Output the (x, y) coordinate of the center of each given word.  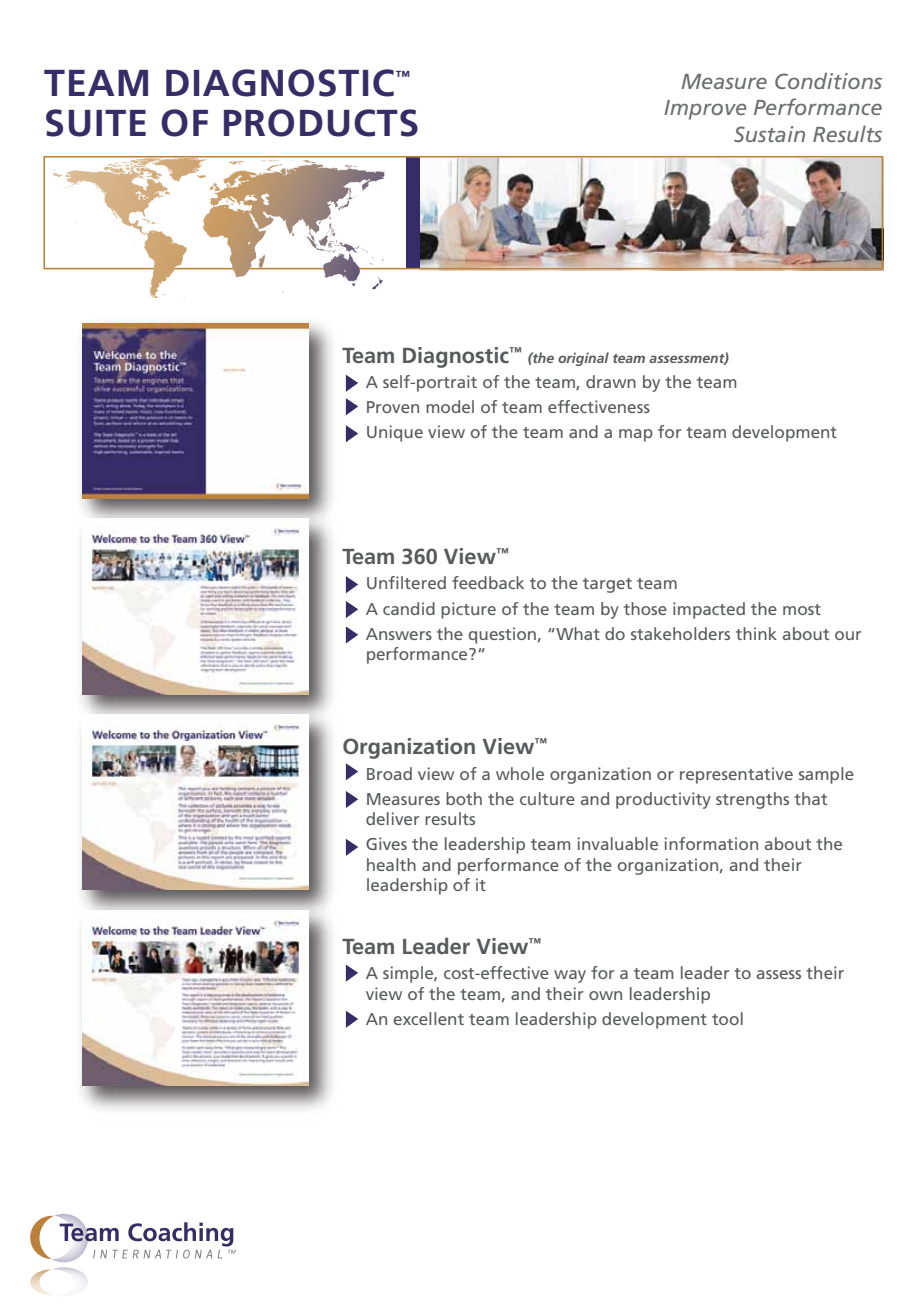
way (570, 976)
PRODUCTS (321, 123)
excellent (429, 1018)
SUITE (96, 123)
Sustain (769, 134)
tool (727, 1018)
